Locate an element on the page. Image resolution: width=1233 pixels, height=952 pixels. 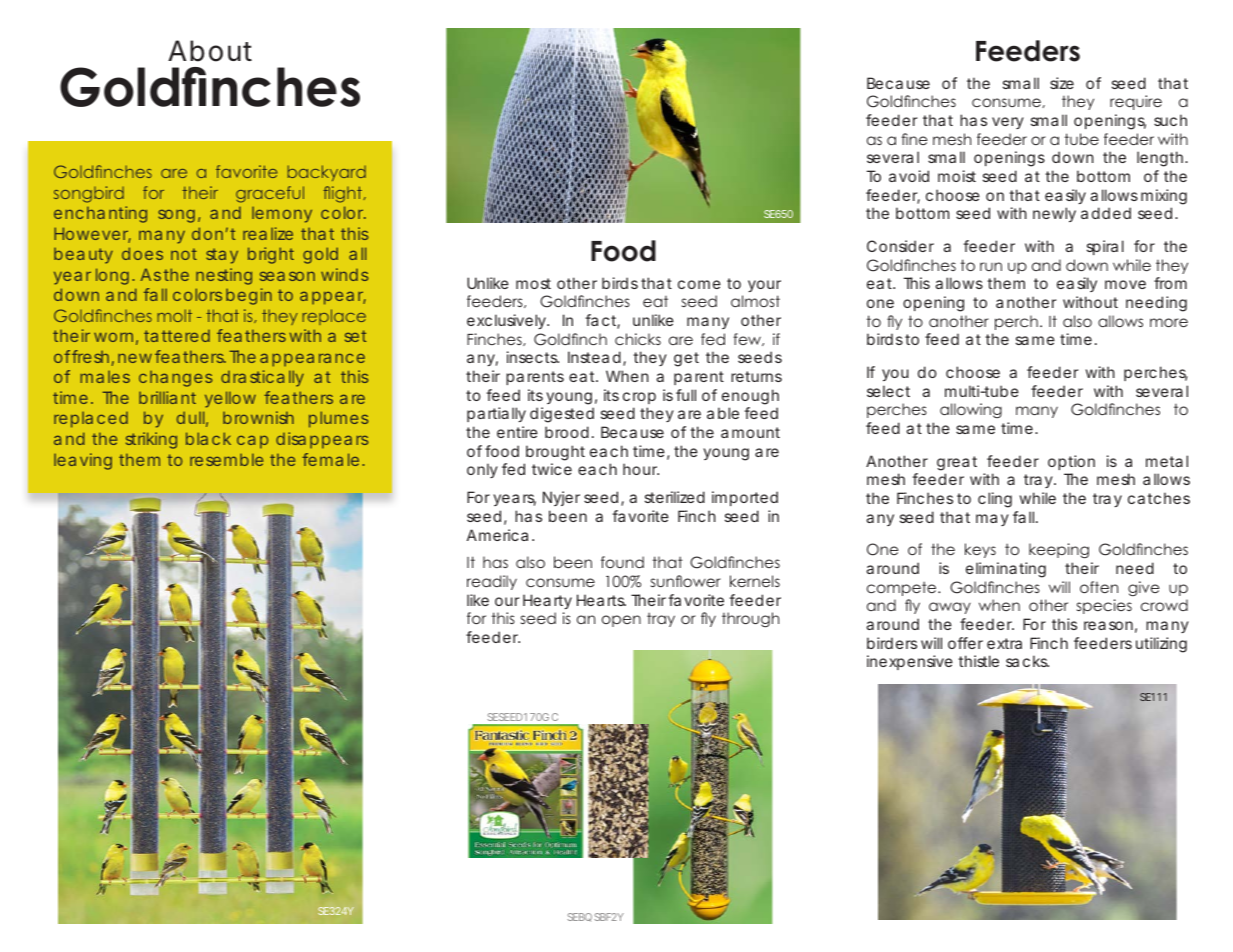
size is located at coordinates (1062, 83).
